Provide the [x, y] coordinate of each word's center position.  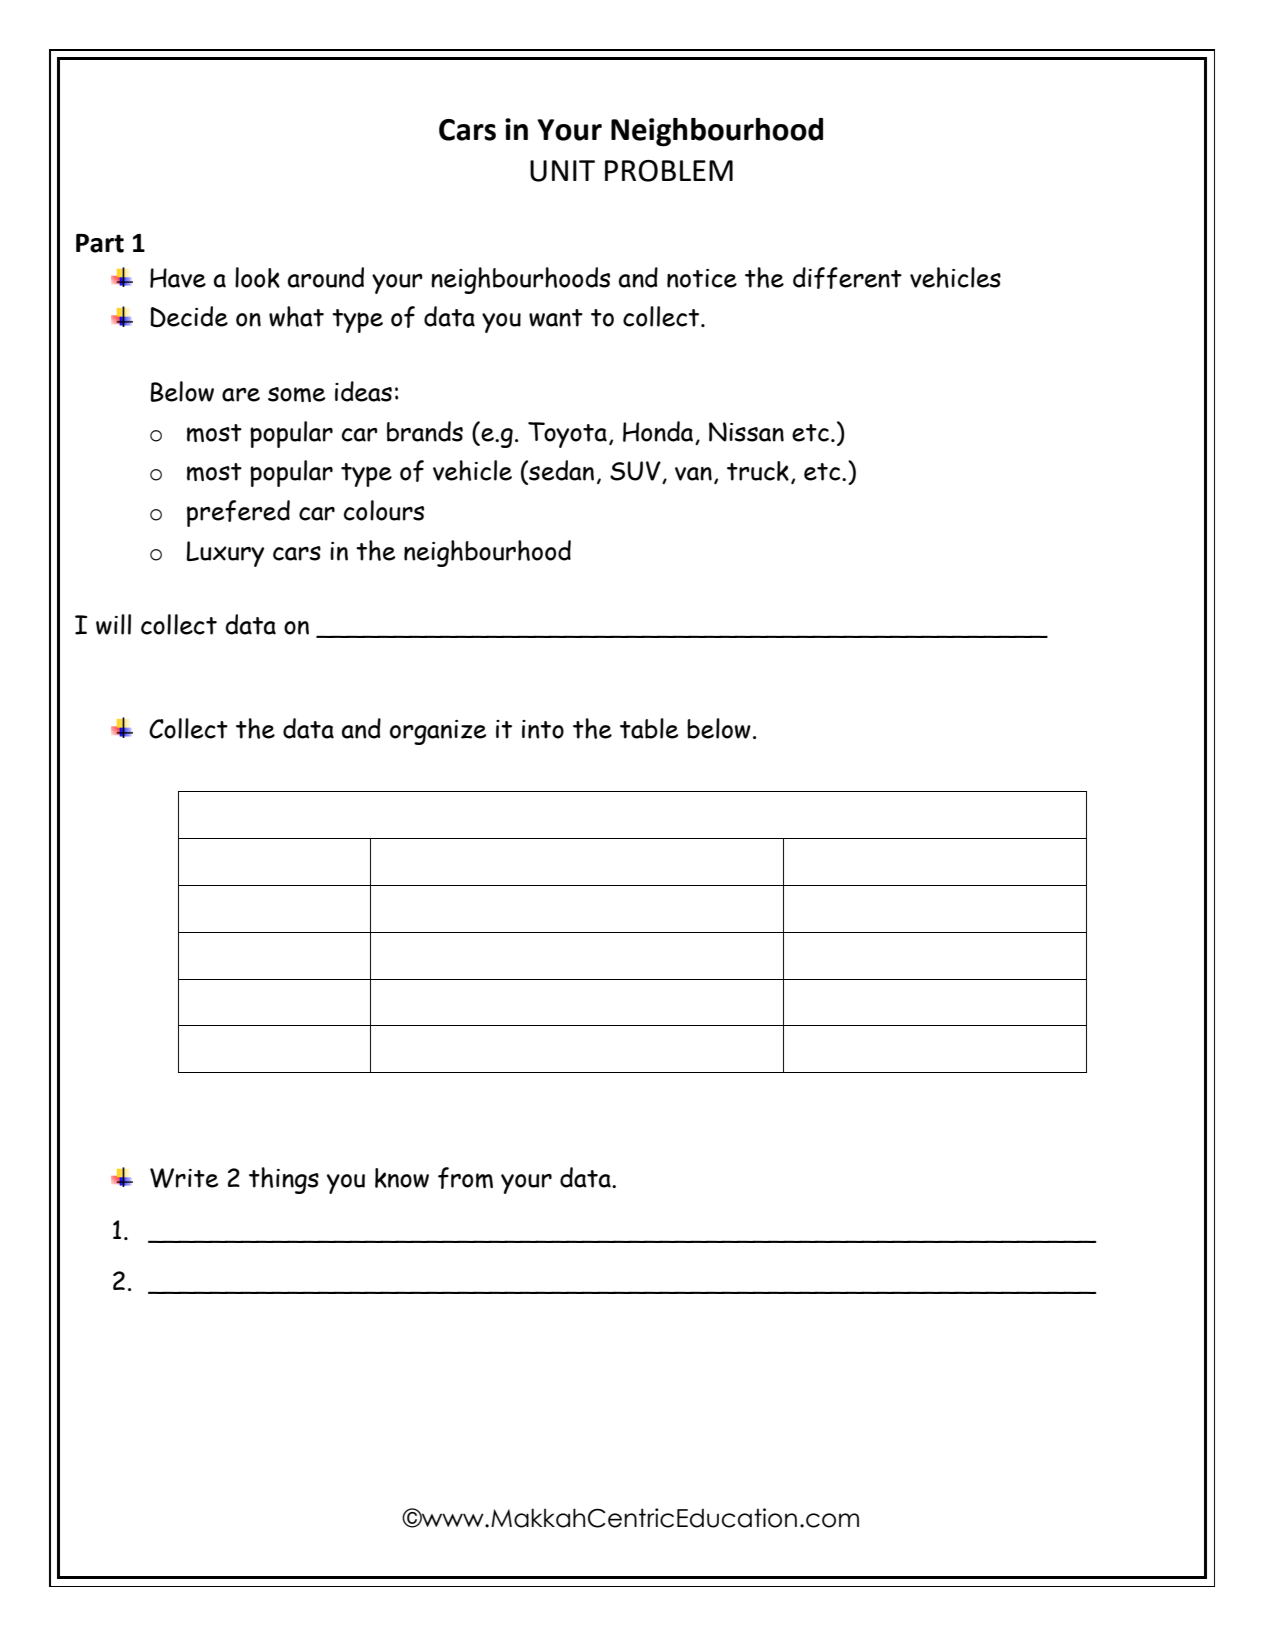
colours [384, 510]
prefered [238, 513]
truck [758, 471]
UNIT [562, 171]
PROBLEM [669, 171]
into [543, 729]
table [649, 728]
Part [100, 243]
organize [438, 732]
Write [184, 1178]
